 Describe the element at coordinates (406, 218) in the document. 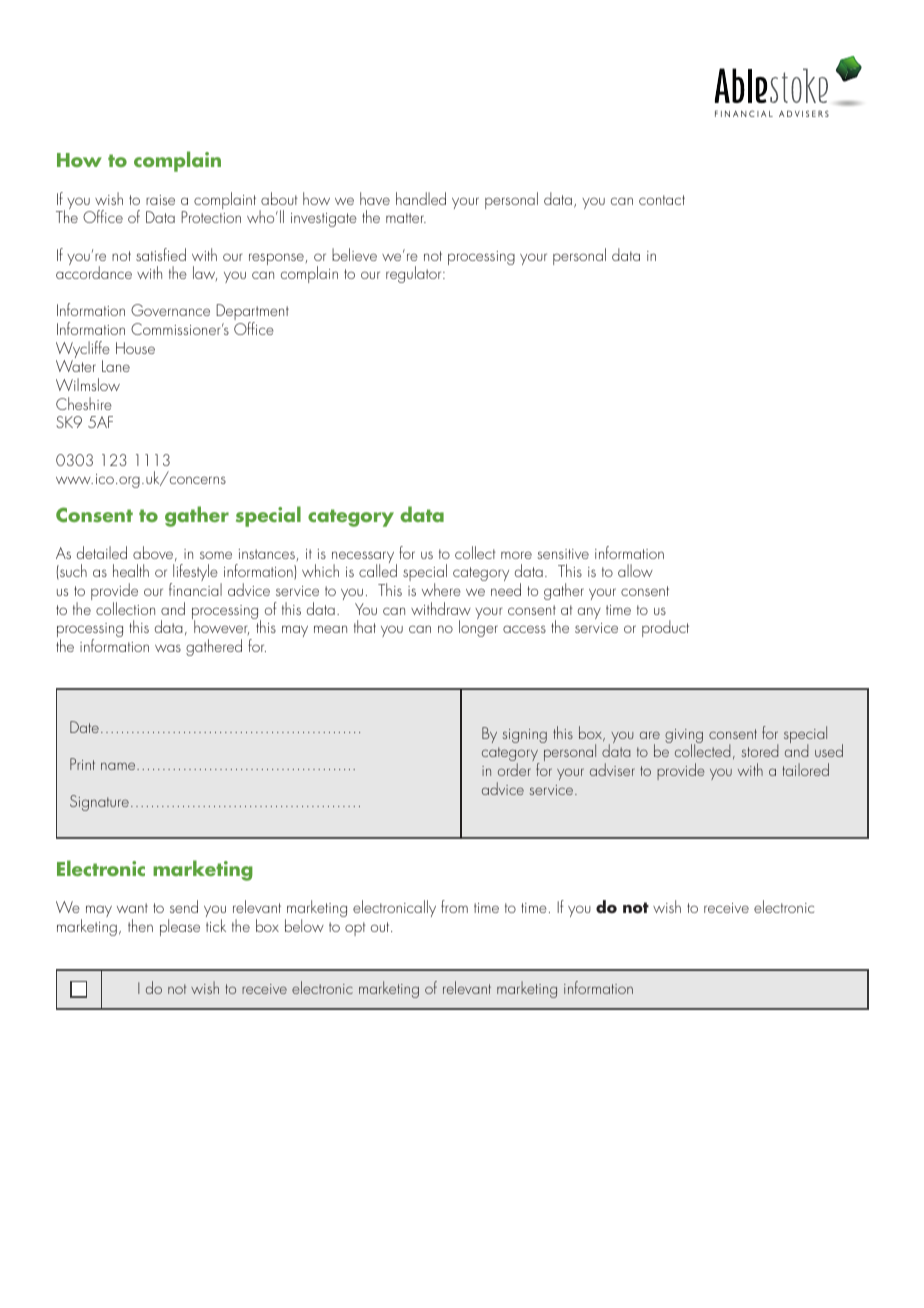

I see `matter` at that location.
